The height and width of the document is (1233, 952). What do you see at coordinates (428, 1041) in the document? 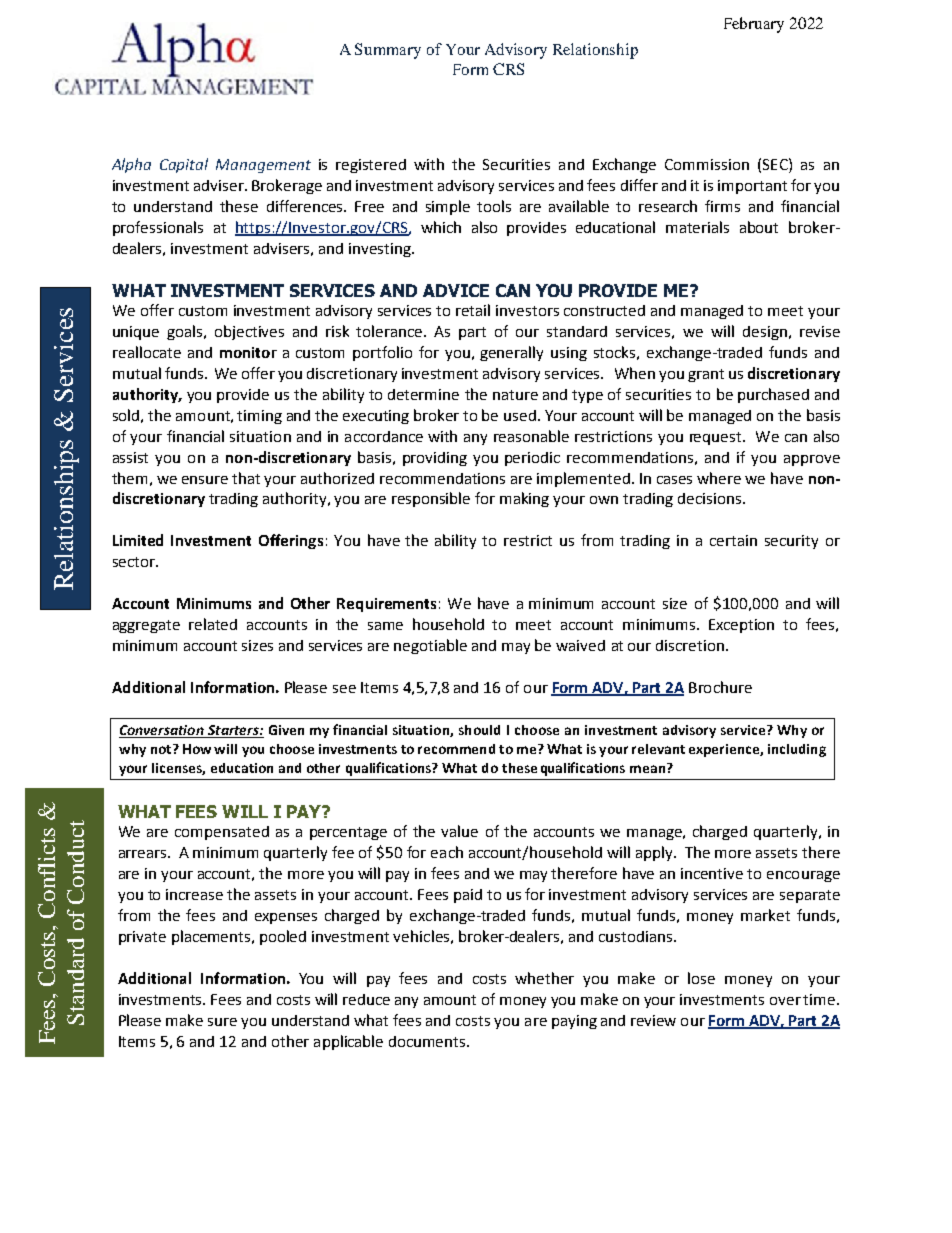
I see `documents` at bounding box center [428, 1041].
